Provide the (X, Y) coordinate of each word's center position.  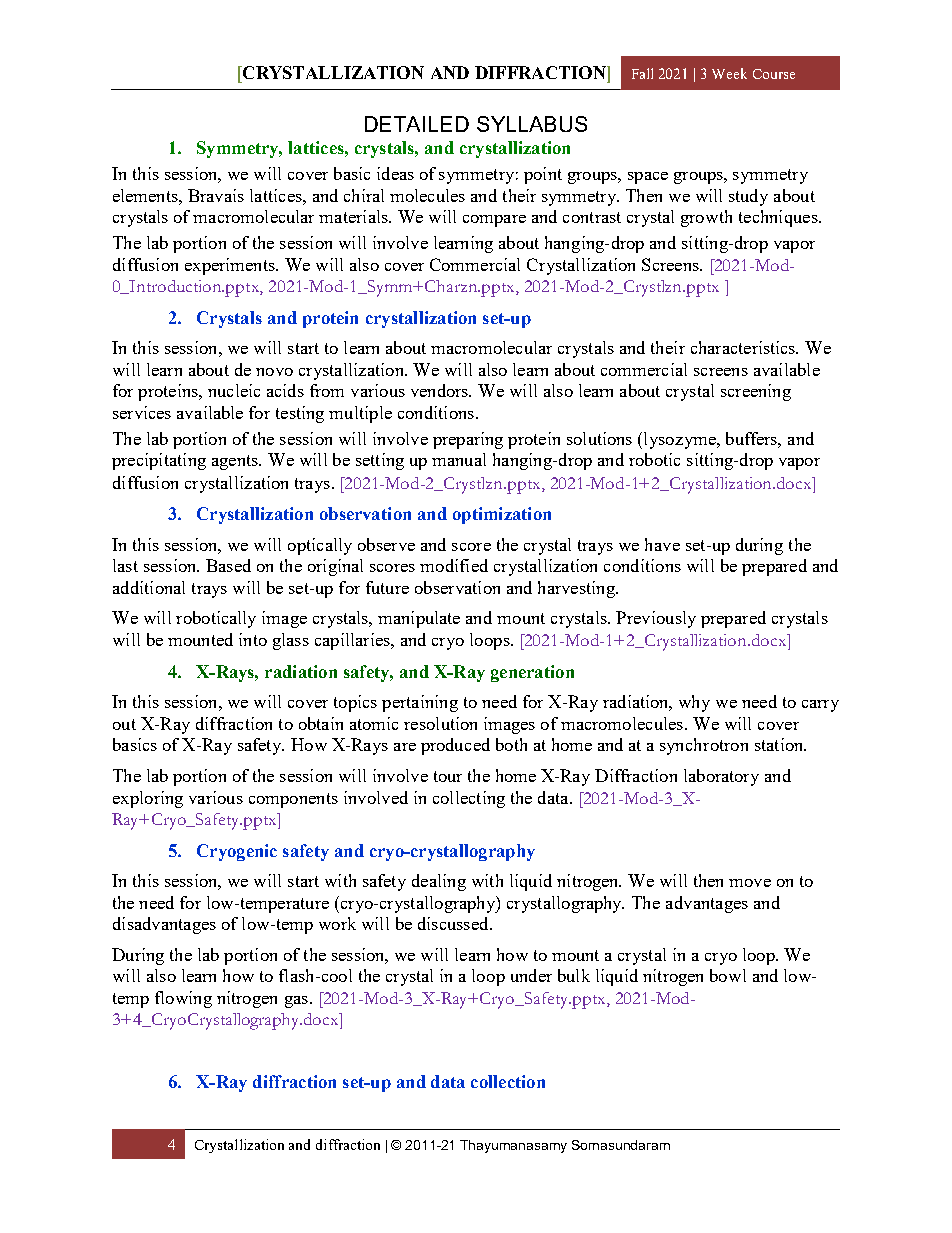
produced (455, 746)
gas (296, 1002)
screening (756, 392)
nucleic (234, 390)
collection (508, 1081)
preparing (468, 440)
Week (729, 73)
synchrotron (704, 746)
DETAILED (417, 124)
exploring (148, 799)
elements (146, 195)
